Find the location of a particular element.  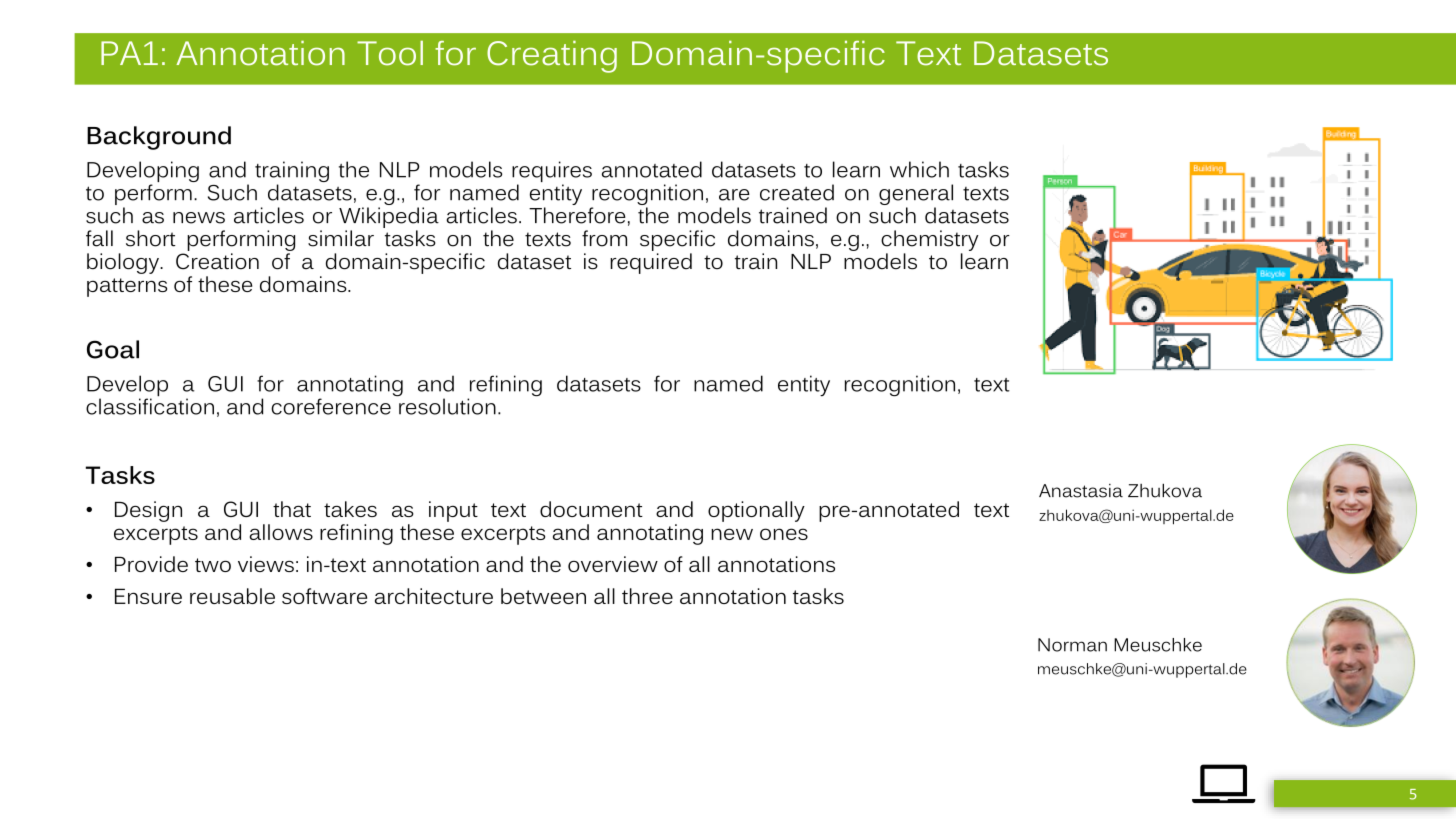

between is located at coordinates (543, 596).
